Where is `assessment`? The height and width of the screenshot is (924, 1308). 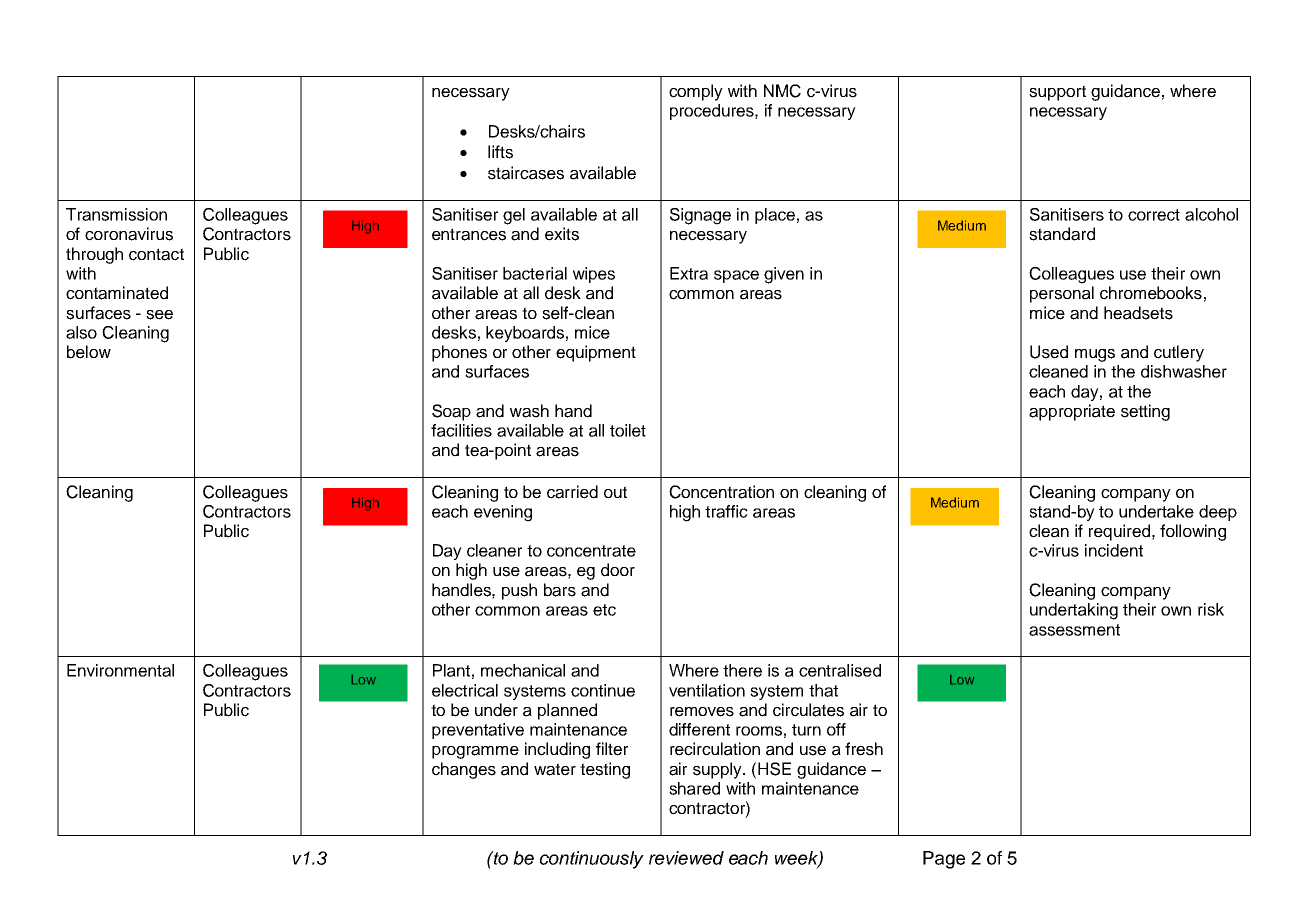 assessment is located at coordinates (1074, 630).
